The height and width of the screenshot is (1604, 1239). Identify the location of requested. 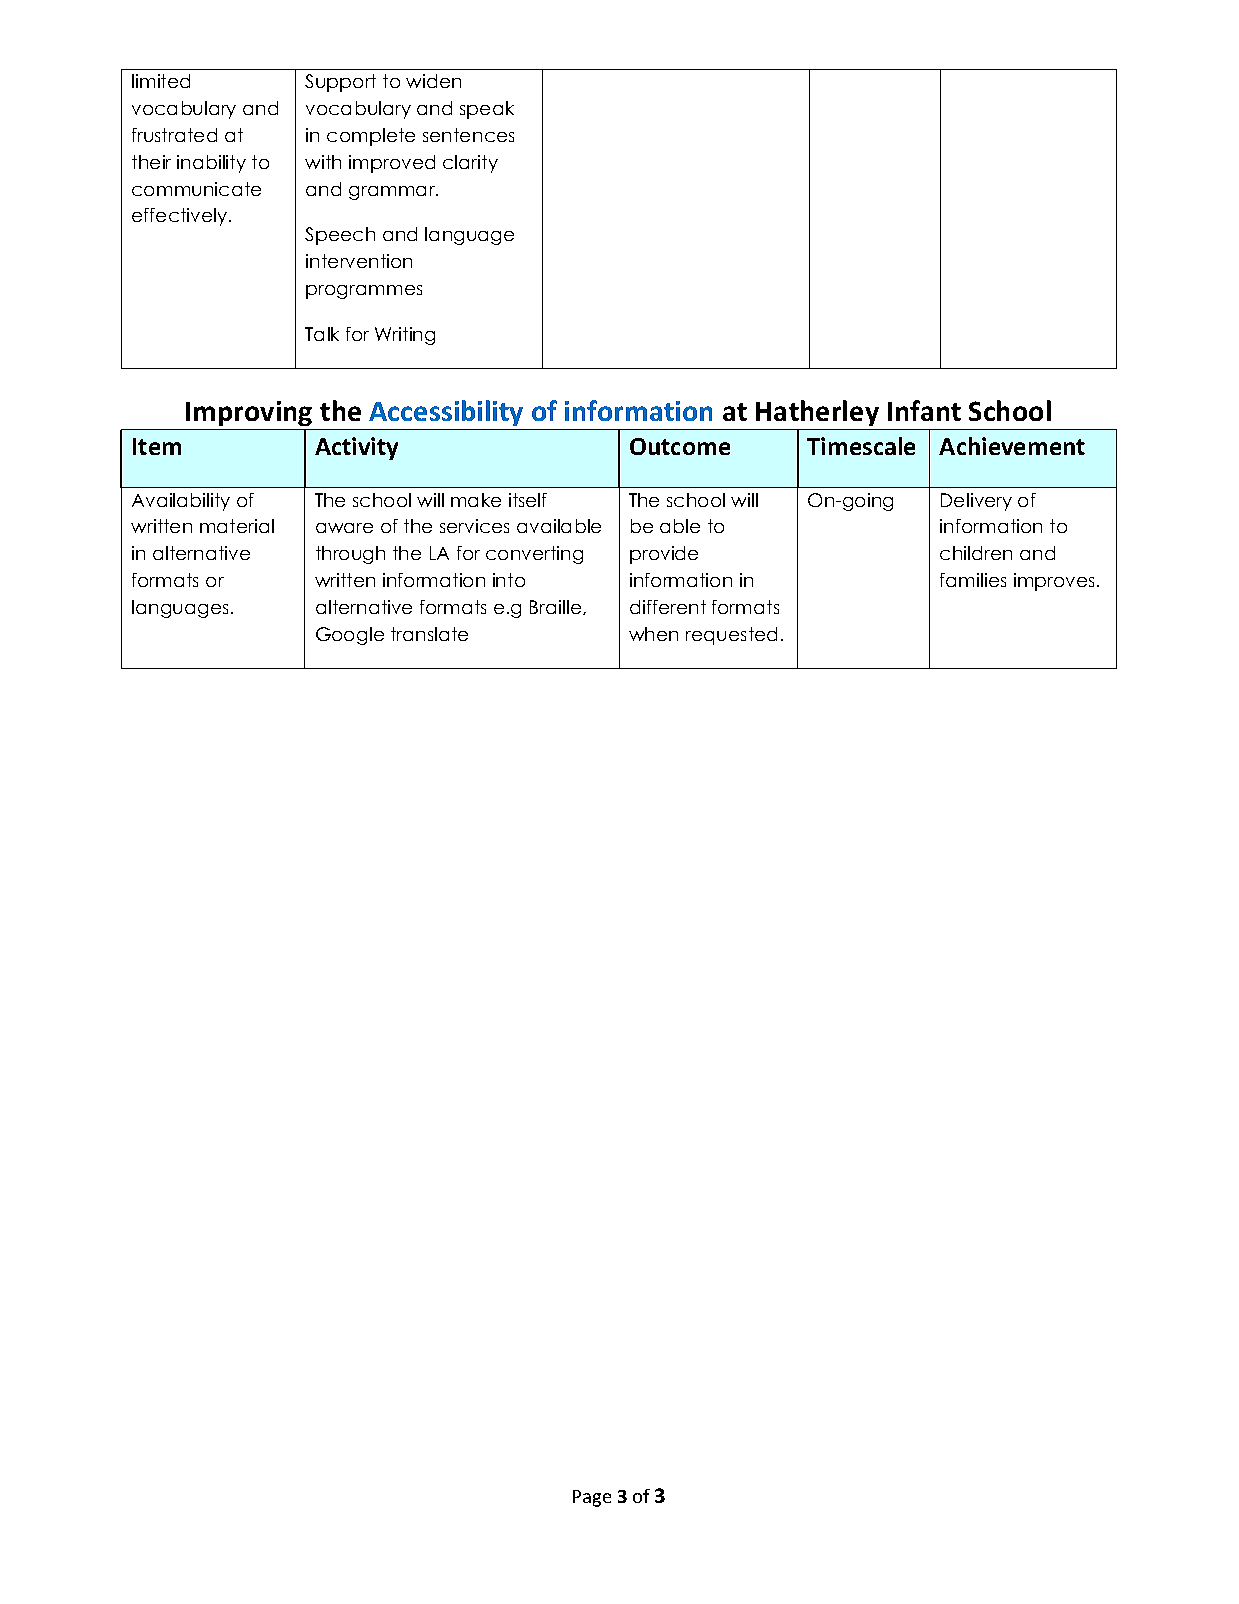
(731, 636).
